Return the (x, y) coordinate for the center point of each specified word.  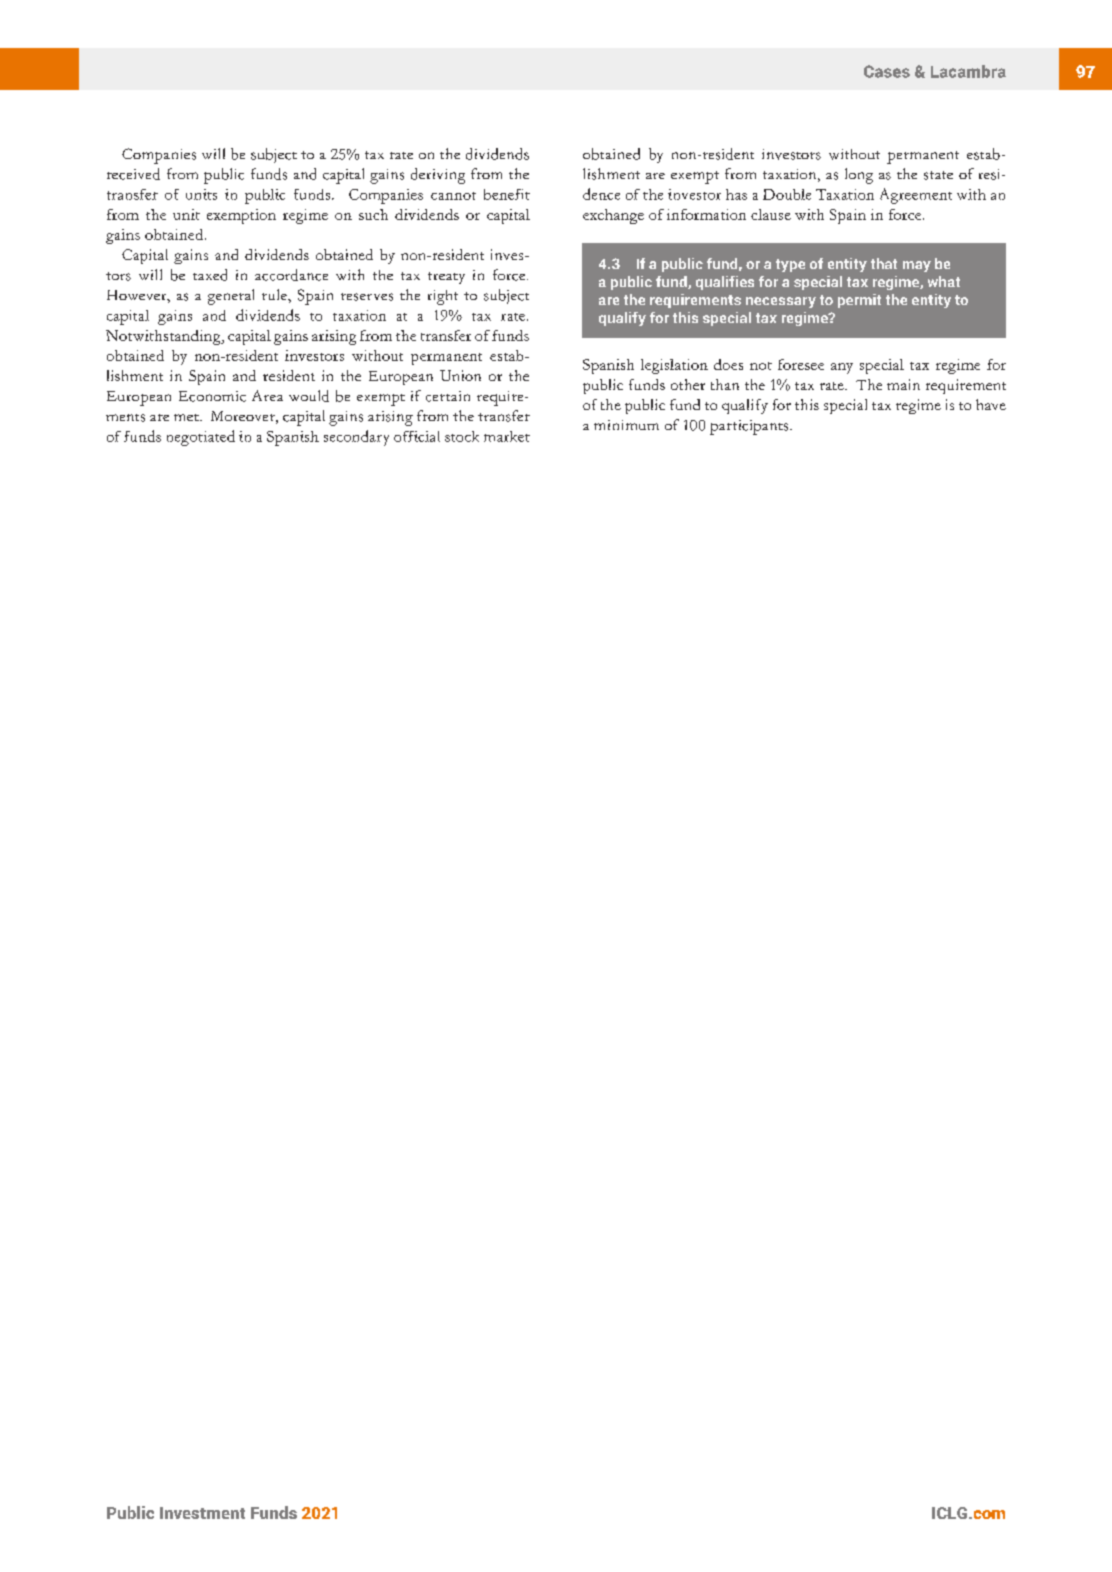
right (443, 297)
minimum (626, 425)
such (373, 214)
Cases (887, 71)
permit (859, 301)
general (231, 297)
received (133, 174)
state (938, 175)
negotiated (201, 438)
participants (750, 427)
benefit (507, 194)
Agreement (916, 196)
